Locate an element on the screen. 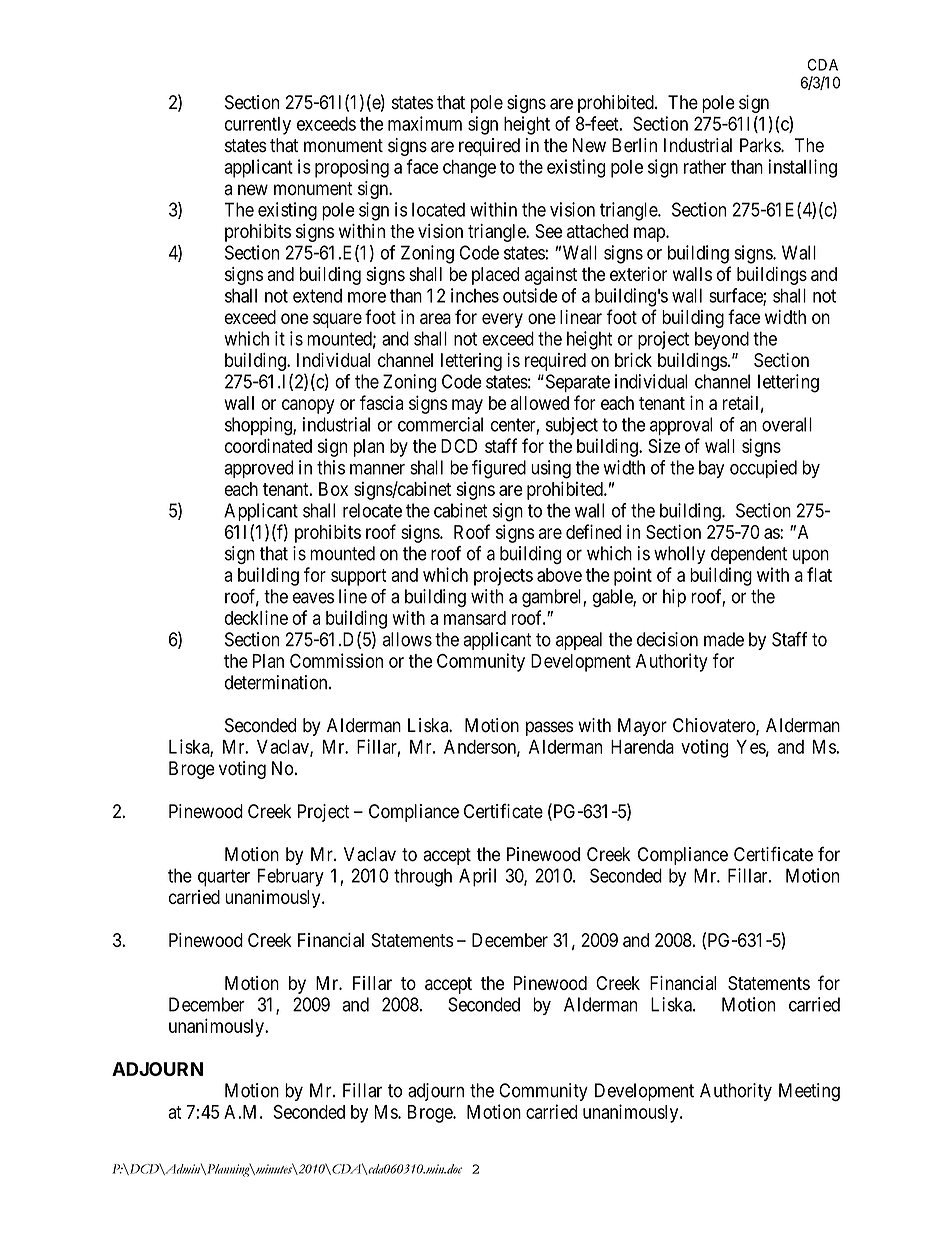  change is located at coordinates (469, 169).
